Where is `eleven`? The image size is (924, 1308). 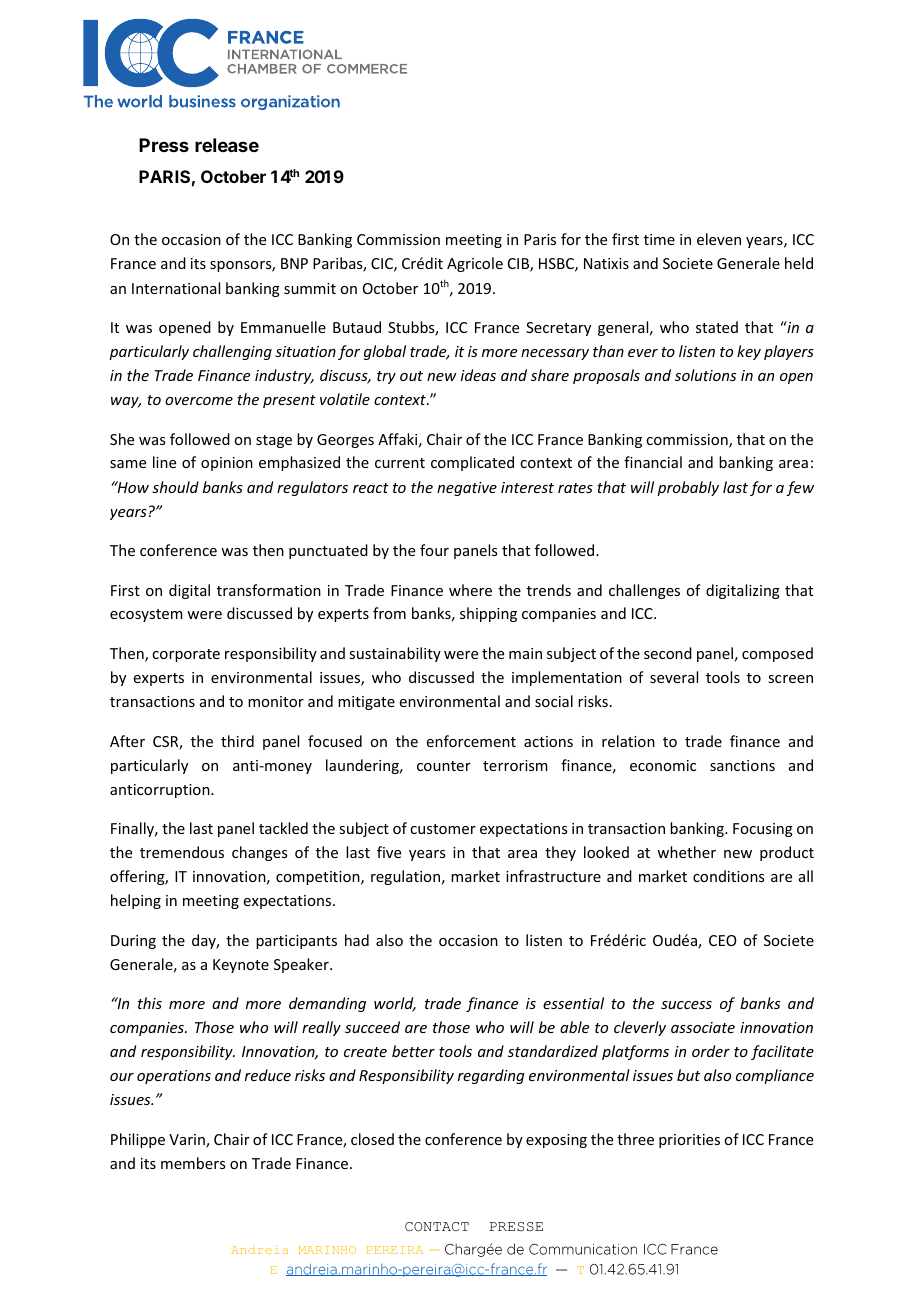 eleven is located at coordinates (719, 239).
